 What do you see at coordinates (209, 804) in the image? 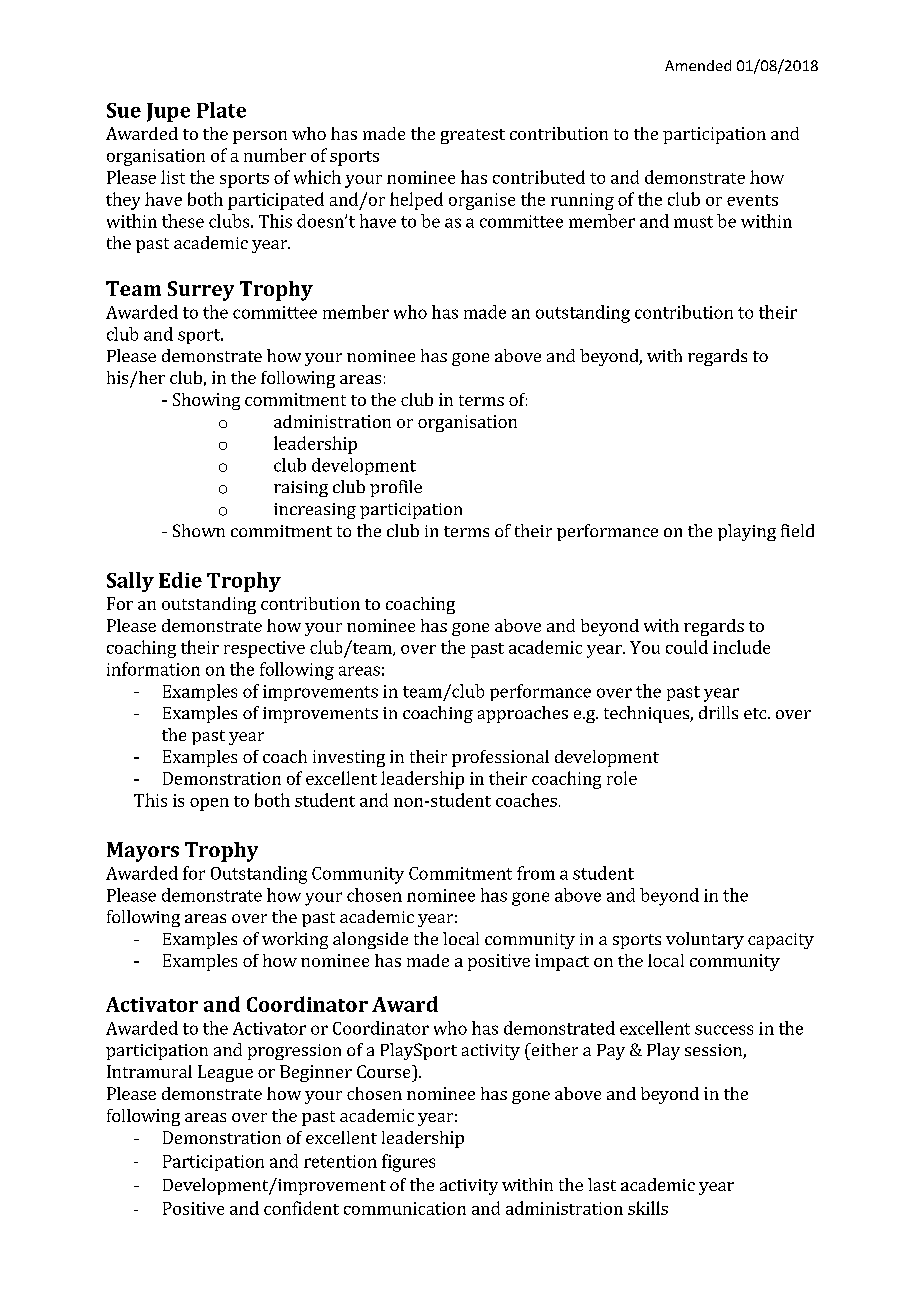
I see `open` at bounding box center [209, 804].
